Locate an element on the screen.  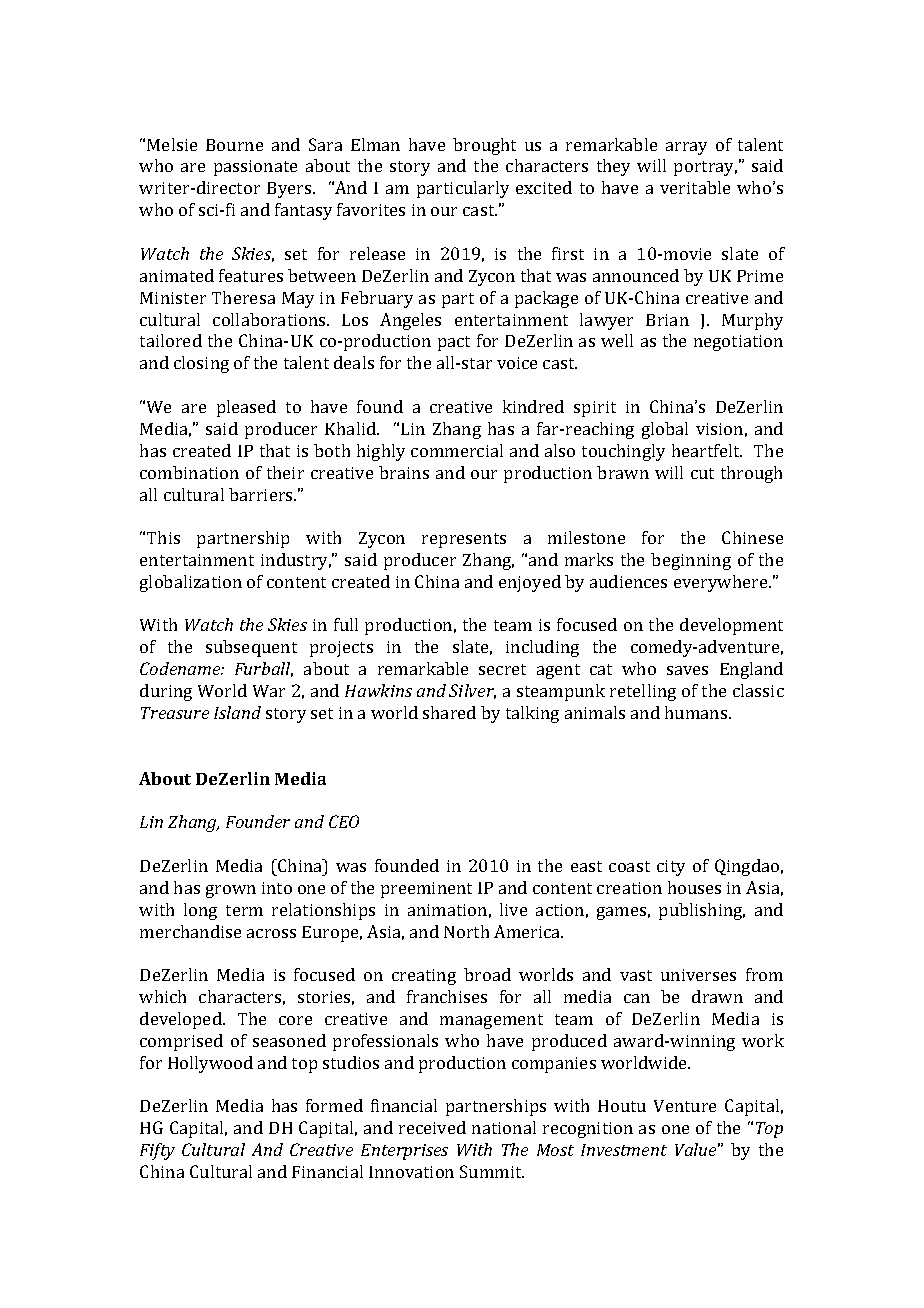
brought is located at coordinates (484, 146).
